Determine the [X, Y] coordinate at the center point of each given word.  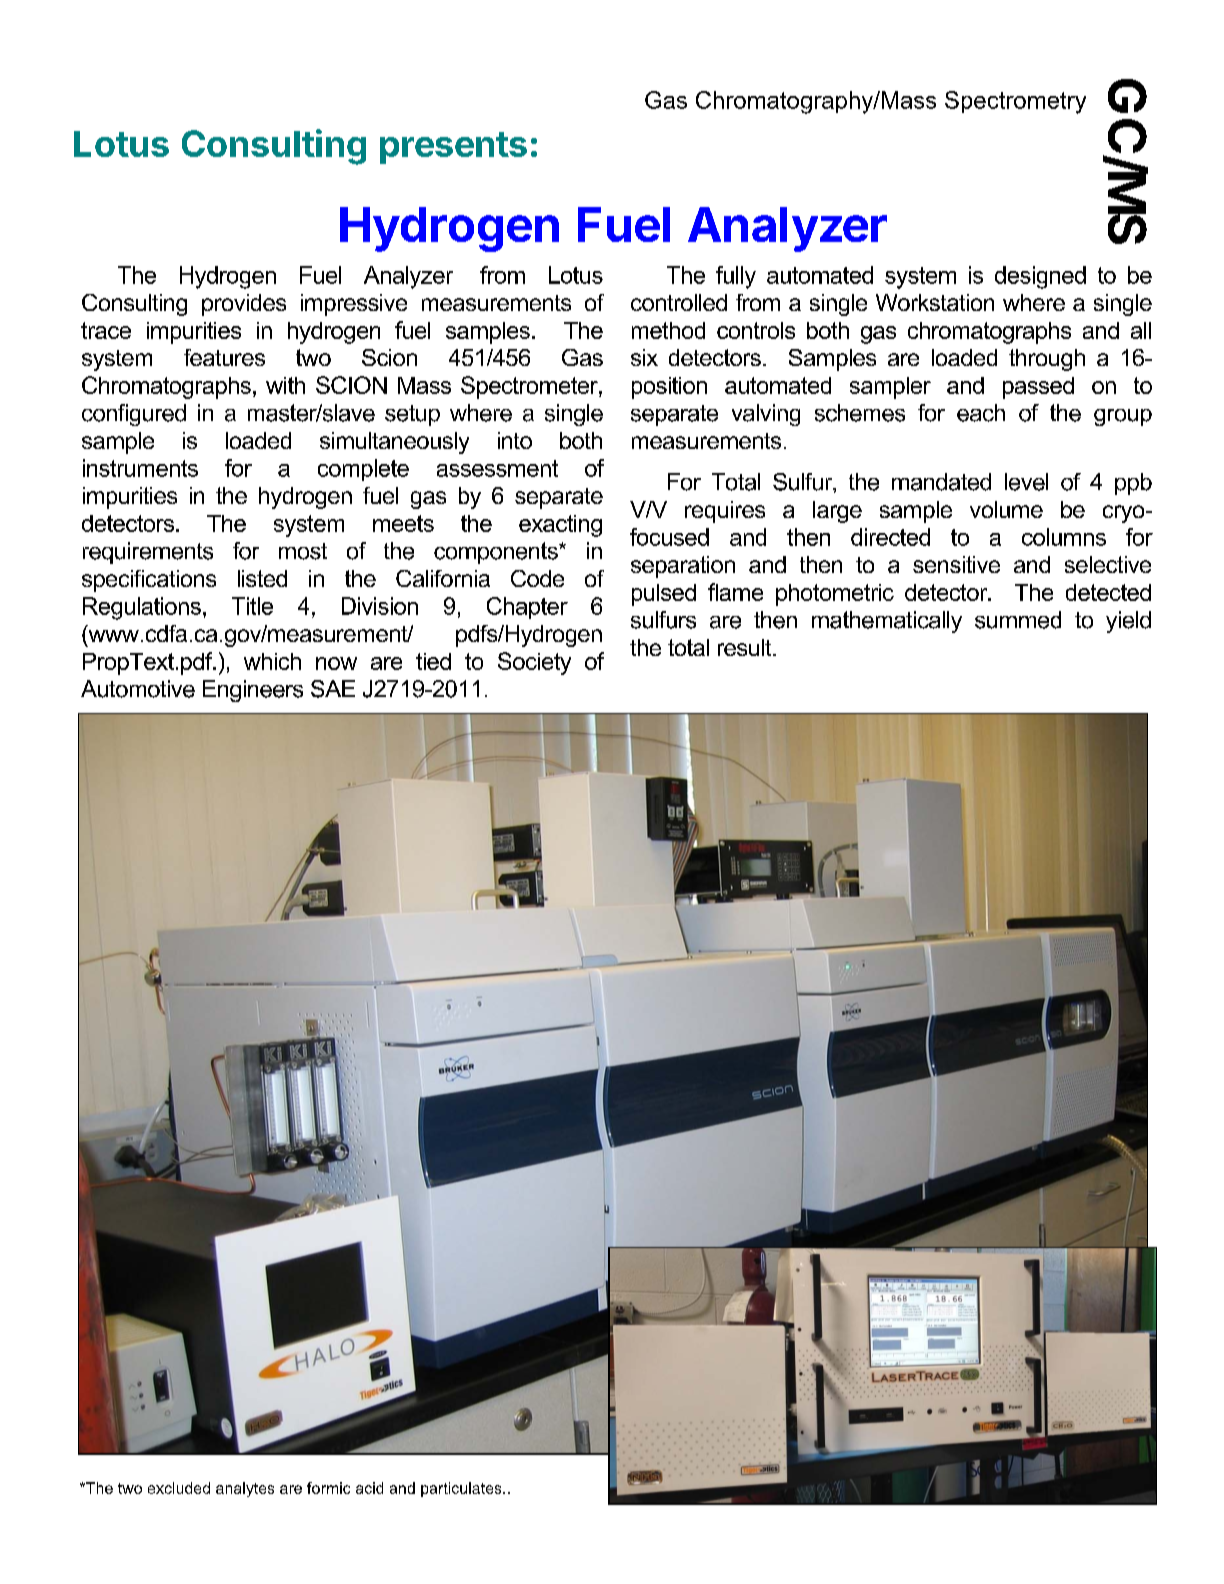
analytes [245, 1489]
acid [369, 1488]
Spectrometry [1015, 102]
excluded [179, 1488]
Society [534, 663]
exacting [560, 526]
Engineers [253, 691]
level [1026, 482]
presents [453, 148]
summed [1018, 620]
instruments [140, 468]
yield [1128, 622]
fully [736, 277]
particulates [462, 1489]
